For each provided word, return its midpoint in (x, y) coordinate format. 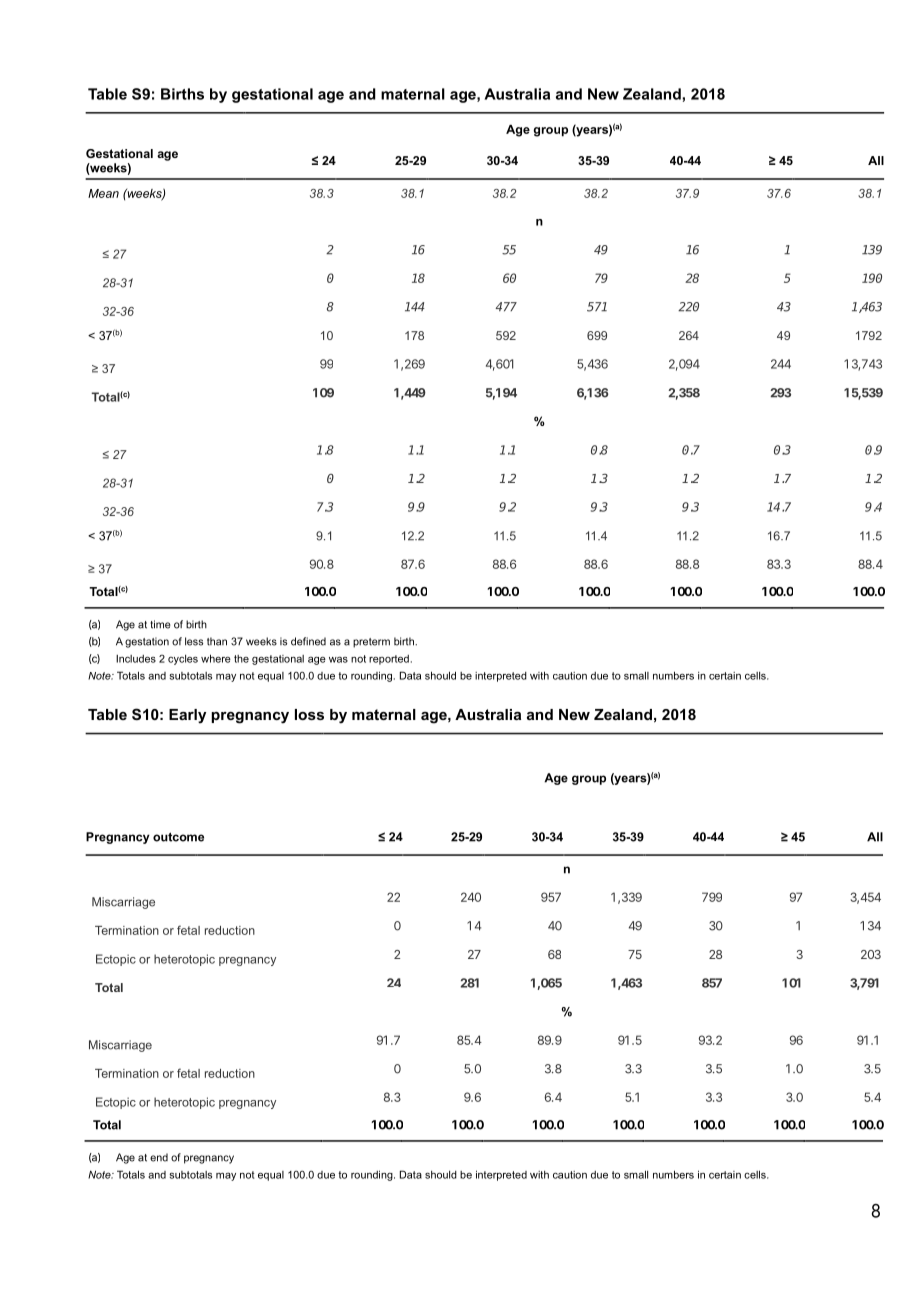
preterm (371, 643)
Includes (136, 659)
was (338, 659)
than (217, 641)
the (241, 659)
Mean (103, 193)
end (159, 1157)
